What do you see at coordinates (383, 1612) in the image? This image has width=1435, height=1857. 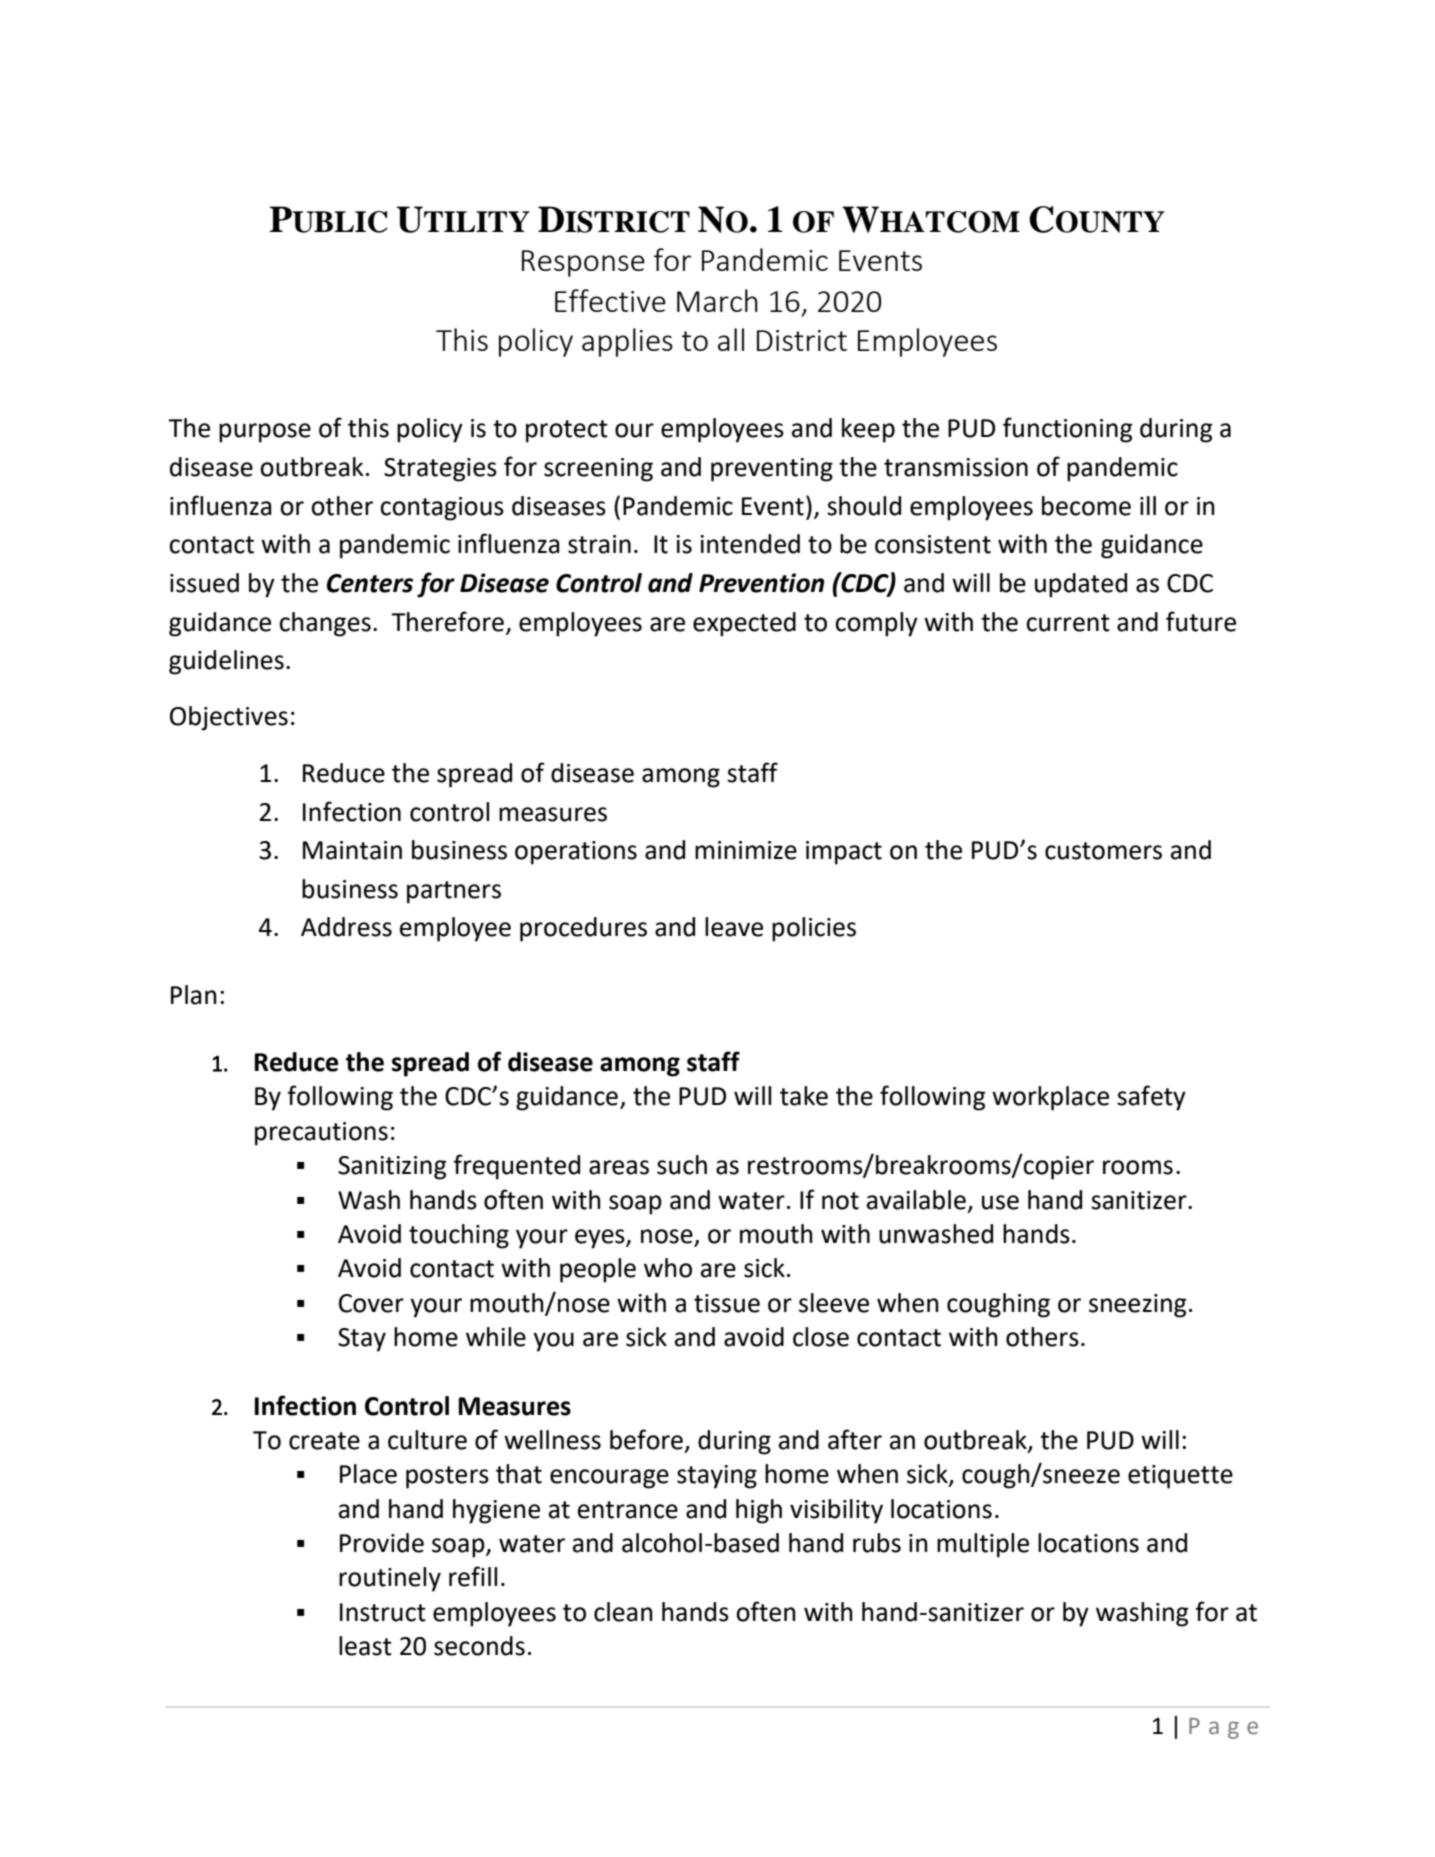 I see `Instruct` at bounding box center [383, 1612].
